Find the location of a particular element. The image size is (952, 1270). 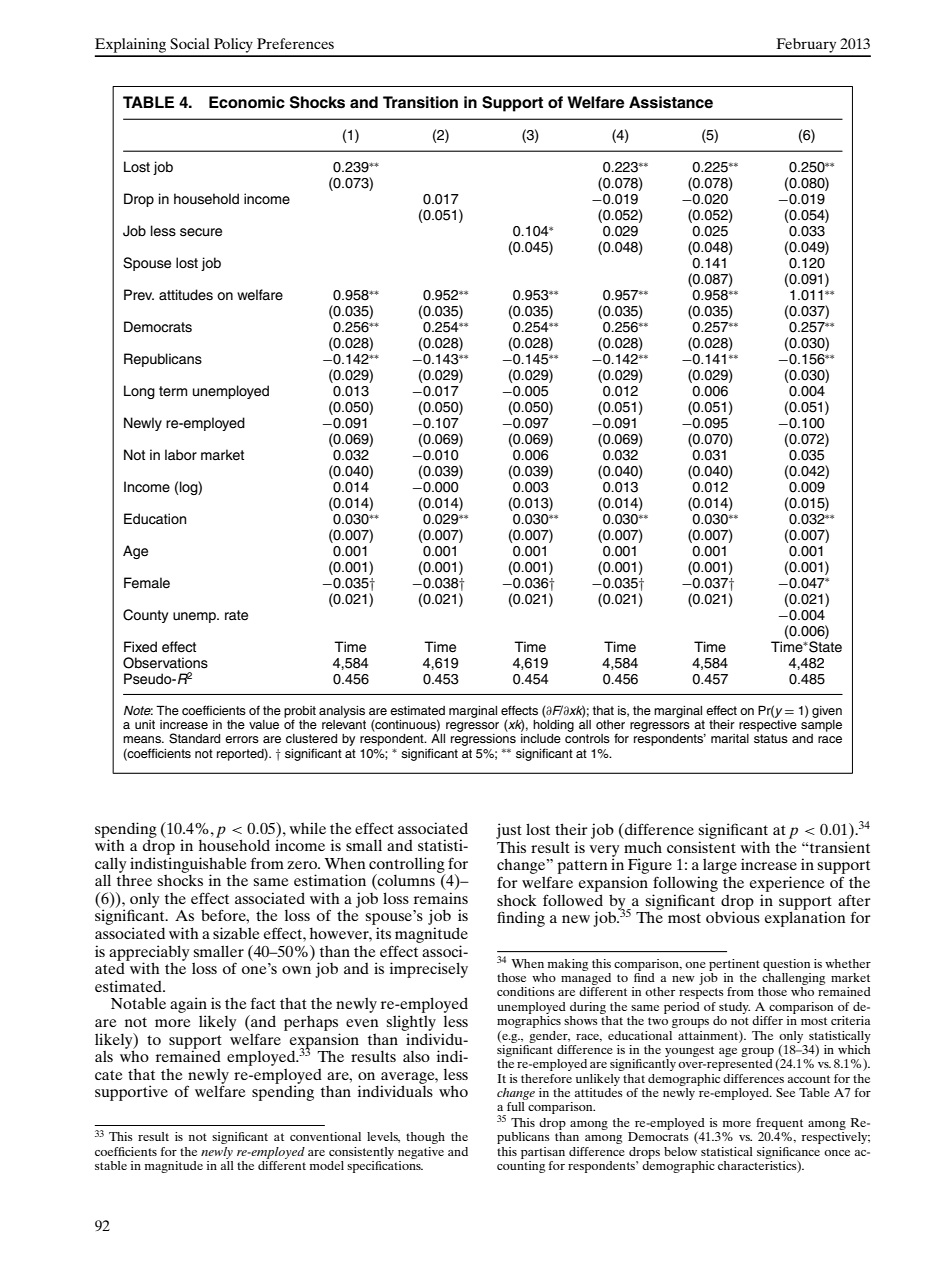

given is located at coordinates (827, 712).
